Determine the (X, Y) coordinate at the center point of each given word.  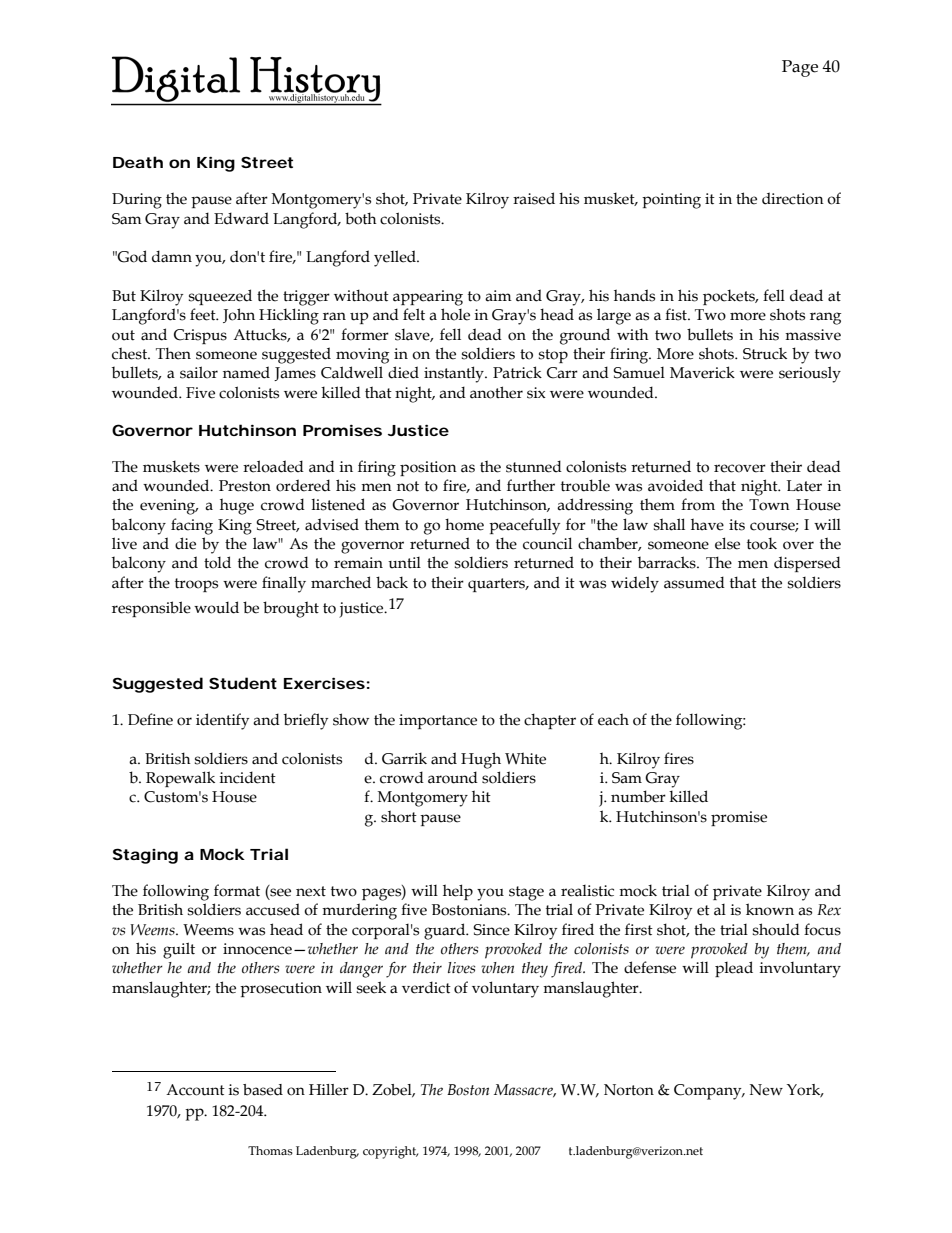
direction (793, 198)
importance (438, 721)
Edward (241, 218)
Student (243, 683)
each (613, 719)
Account (195, 1090)
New (766, 1090)
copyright (390, 1152)
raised (534, 198)
